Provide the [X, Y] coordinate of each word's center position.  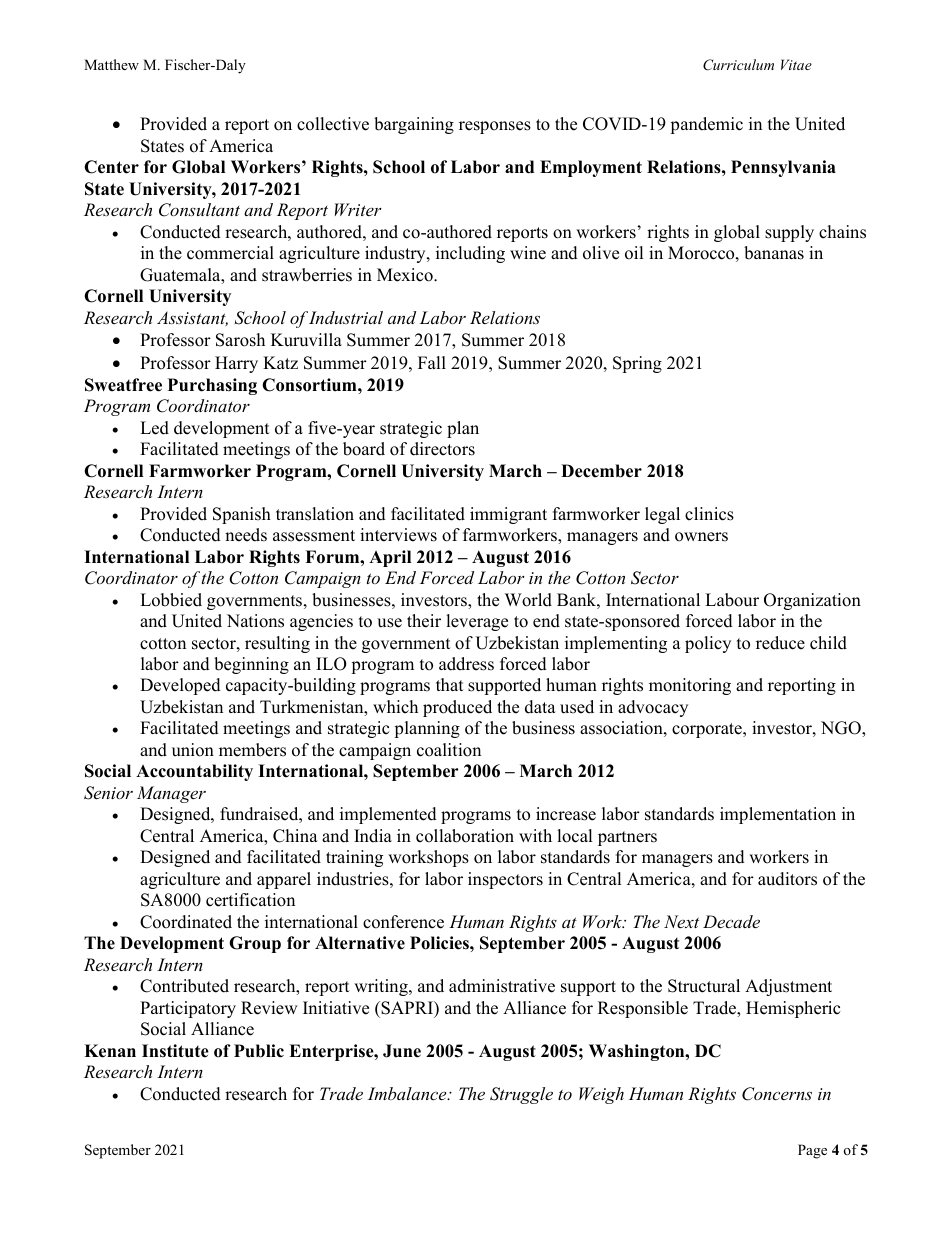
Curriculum [738, 65]
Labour [732, 600]
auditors [787, 879]
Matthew [111, 64]
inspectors [505, 880]
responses [495, 127]
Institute [175, 1051]
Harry [236, 364]
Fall [432, 362]
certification [250, 900]
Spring [637, 364]
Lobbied [171, 600]
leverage [477, 622]
